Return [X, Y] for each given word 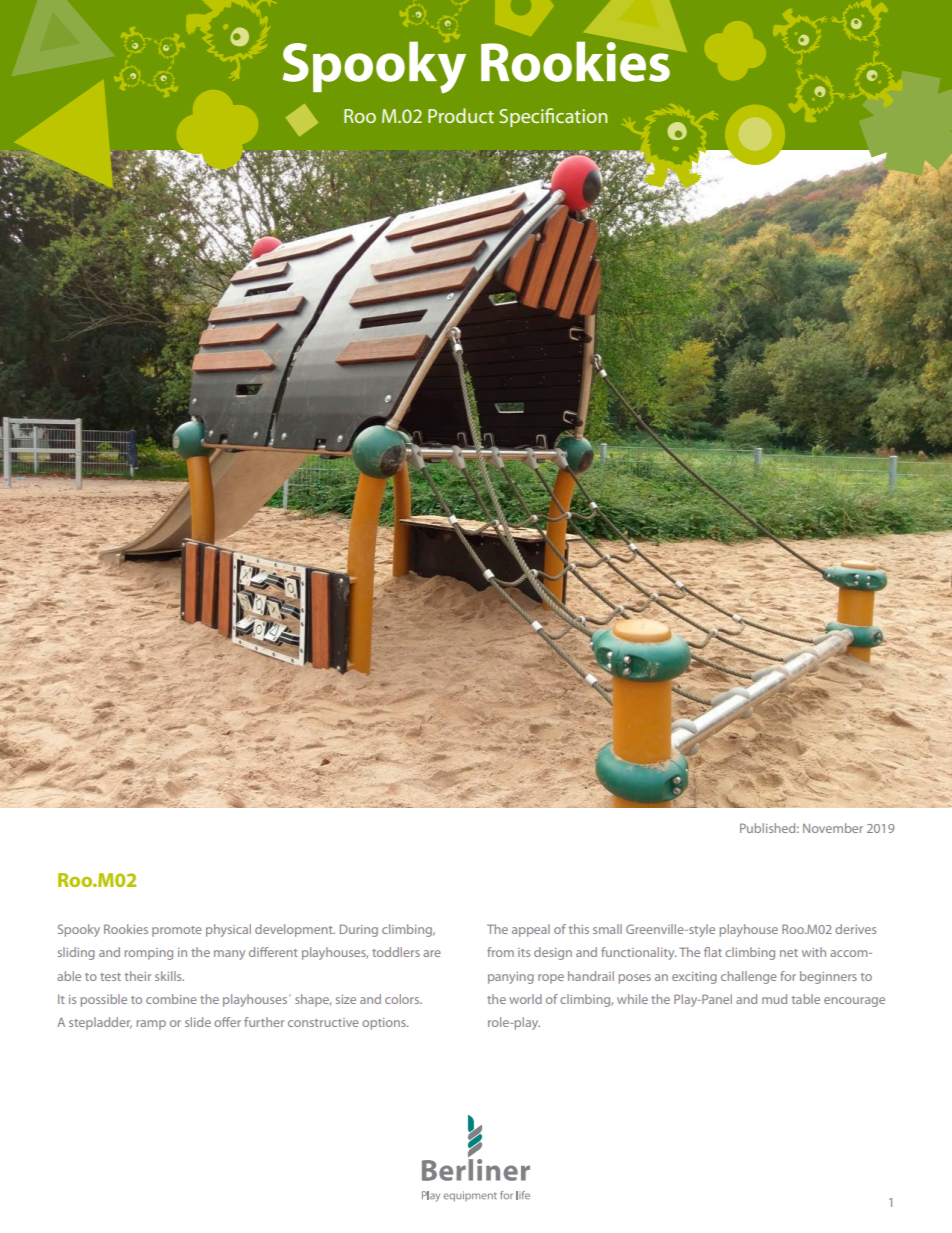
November [833, 828]
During [359, 930]
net [789, 953]
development [295, 930]
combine [171, 999]
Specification [553, 117]
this [579, 929]
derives [855, 929]
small [607, 929]
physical [228, 930]
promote [177, 931]
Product [461, 115]
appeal [531, 930]
